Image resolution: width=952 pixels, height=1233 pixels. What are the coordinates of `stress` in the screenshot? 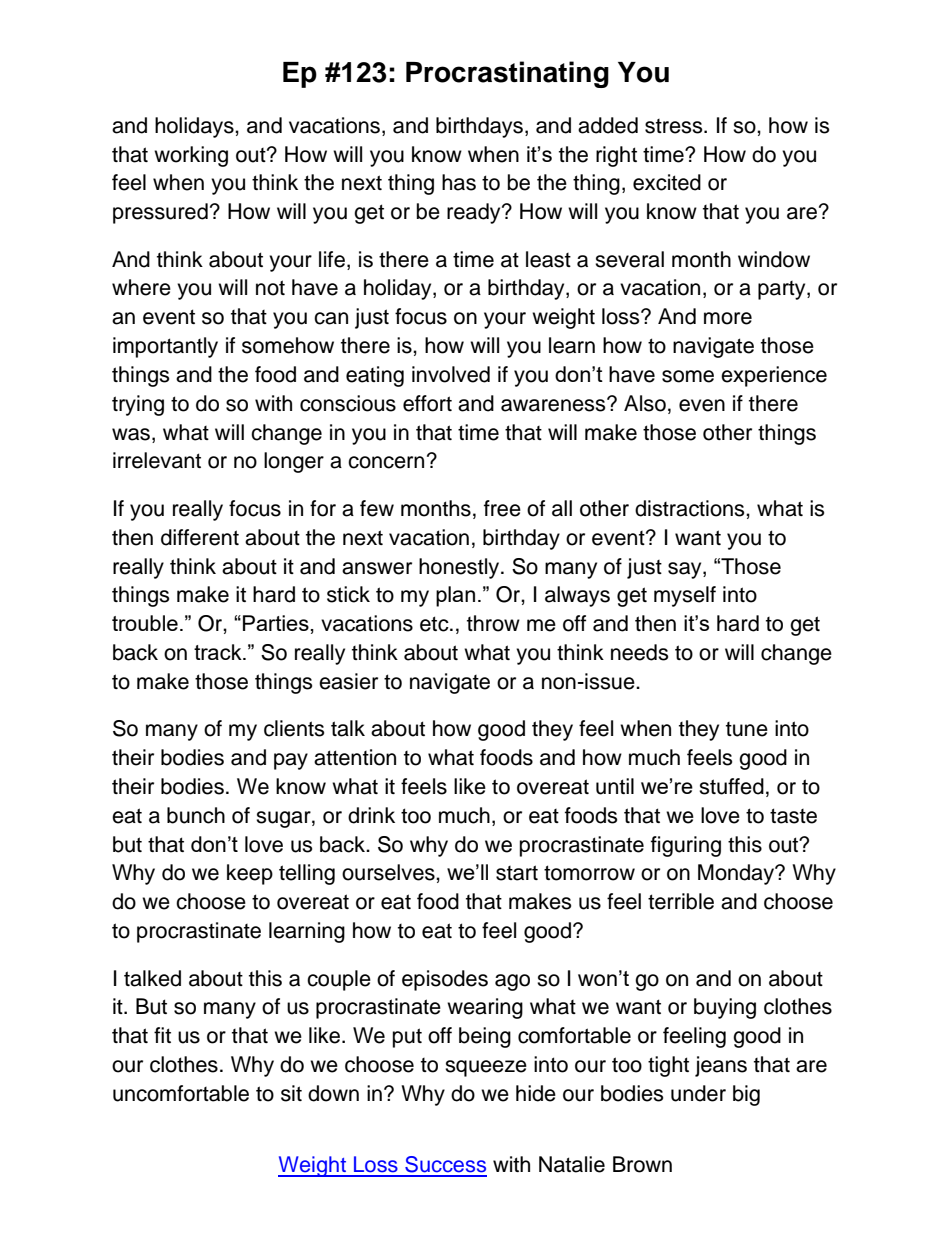 It's located at (675, 126).
